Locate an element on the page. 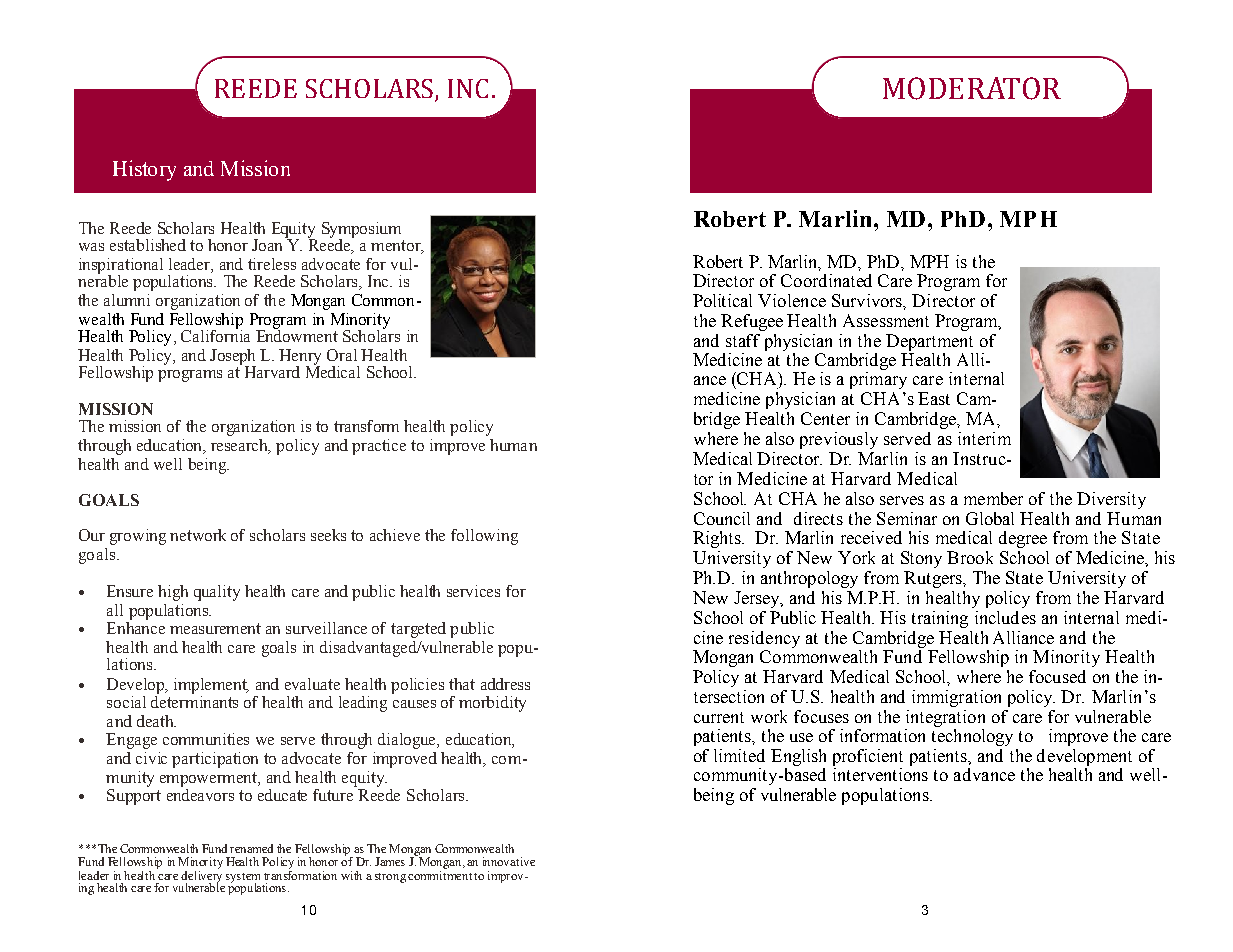 This image has height=952, width=1233. History is located at coordinates (144, 170).
